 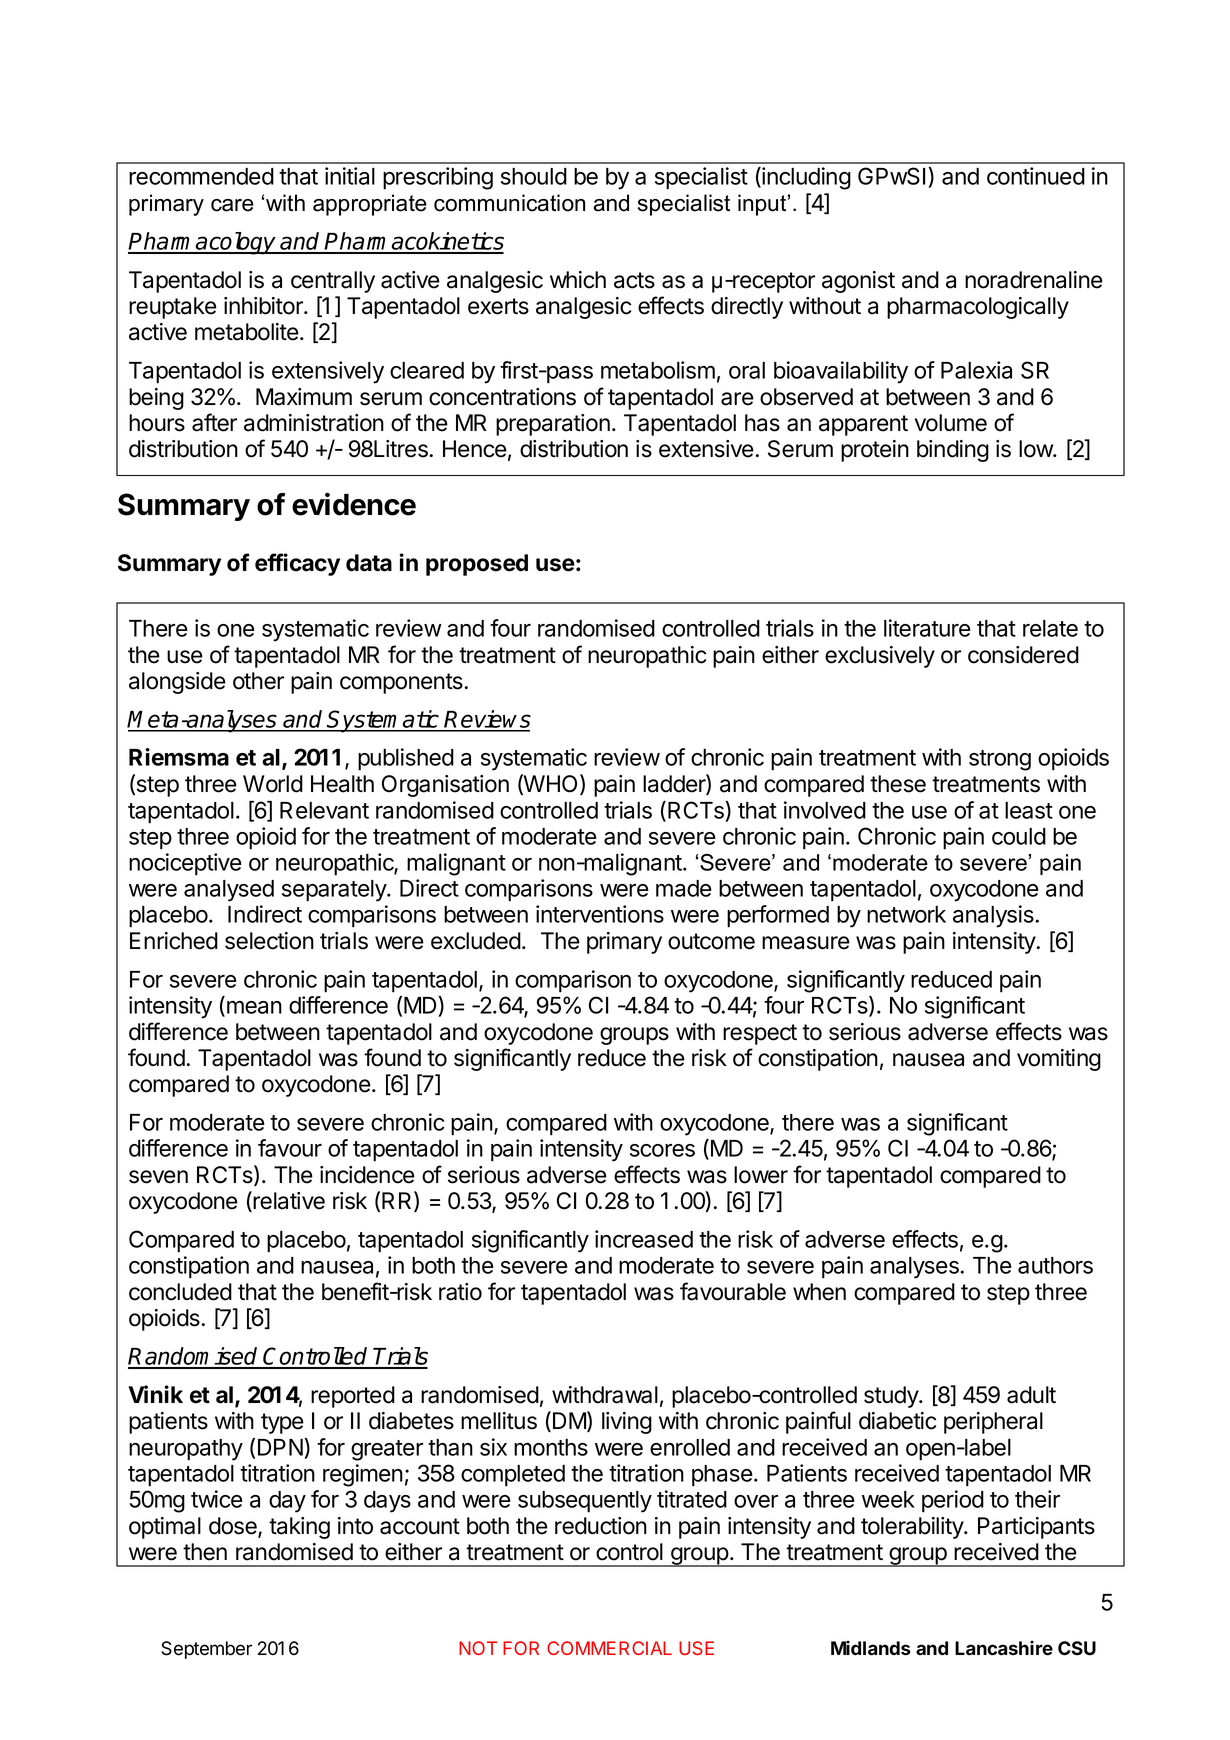 I want to click on acts, so click(x=634, y=280).
